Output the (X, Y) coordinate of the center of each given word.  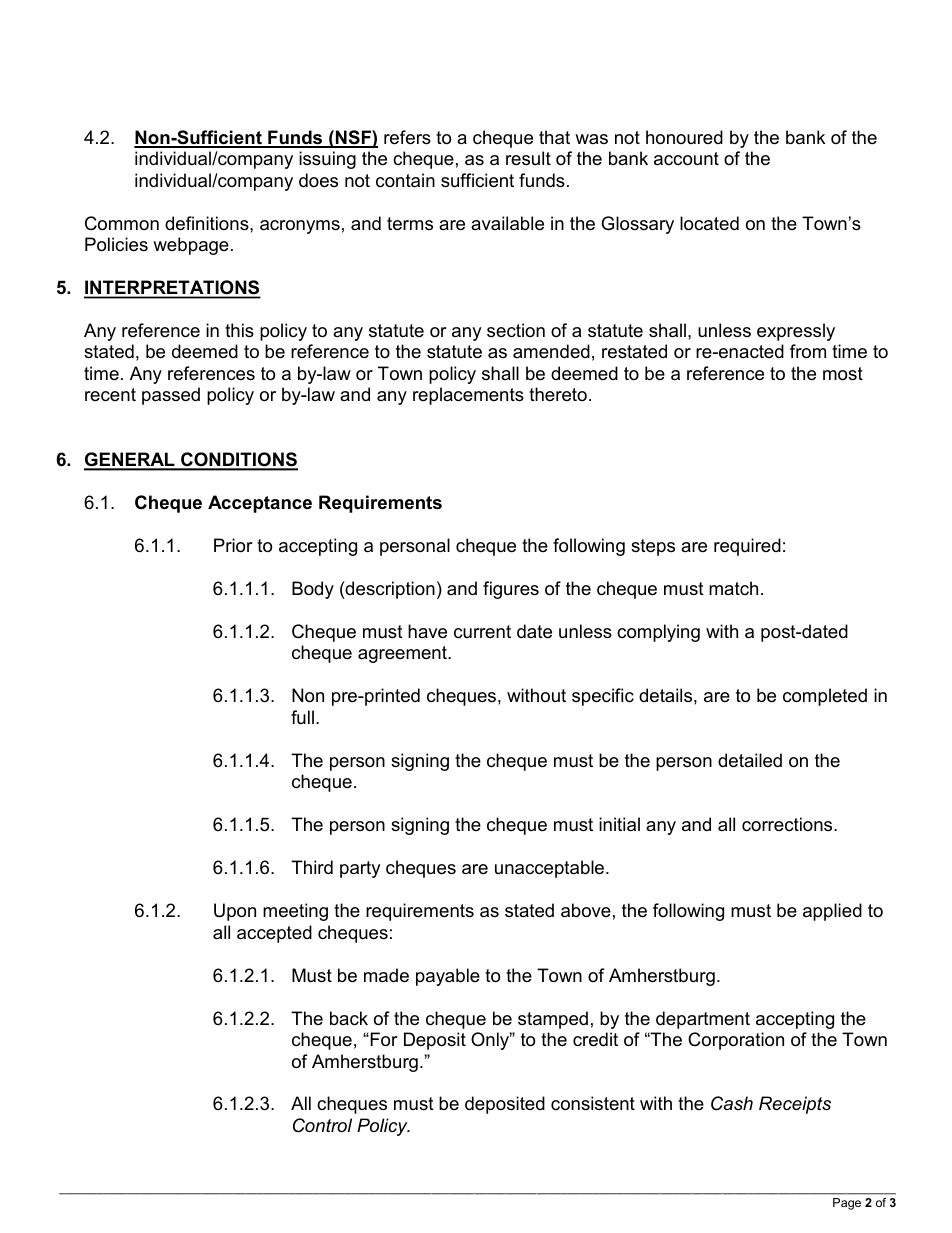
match (733, 588)
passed (171, 396)
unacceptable (551, 869)
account (686, 159)
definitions (208, 223)
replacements (468, 396)
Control (322, 1125)
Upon (235, 912)
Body (313, 590)
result (528, 158)
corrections (788, 824)
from (808, 351)
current (482, 631)
